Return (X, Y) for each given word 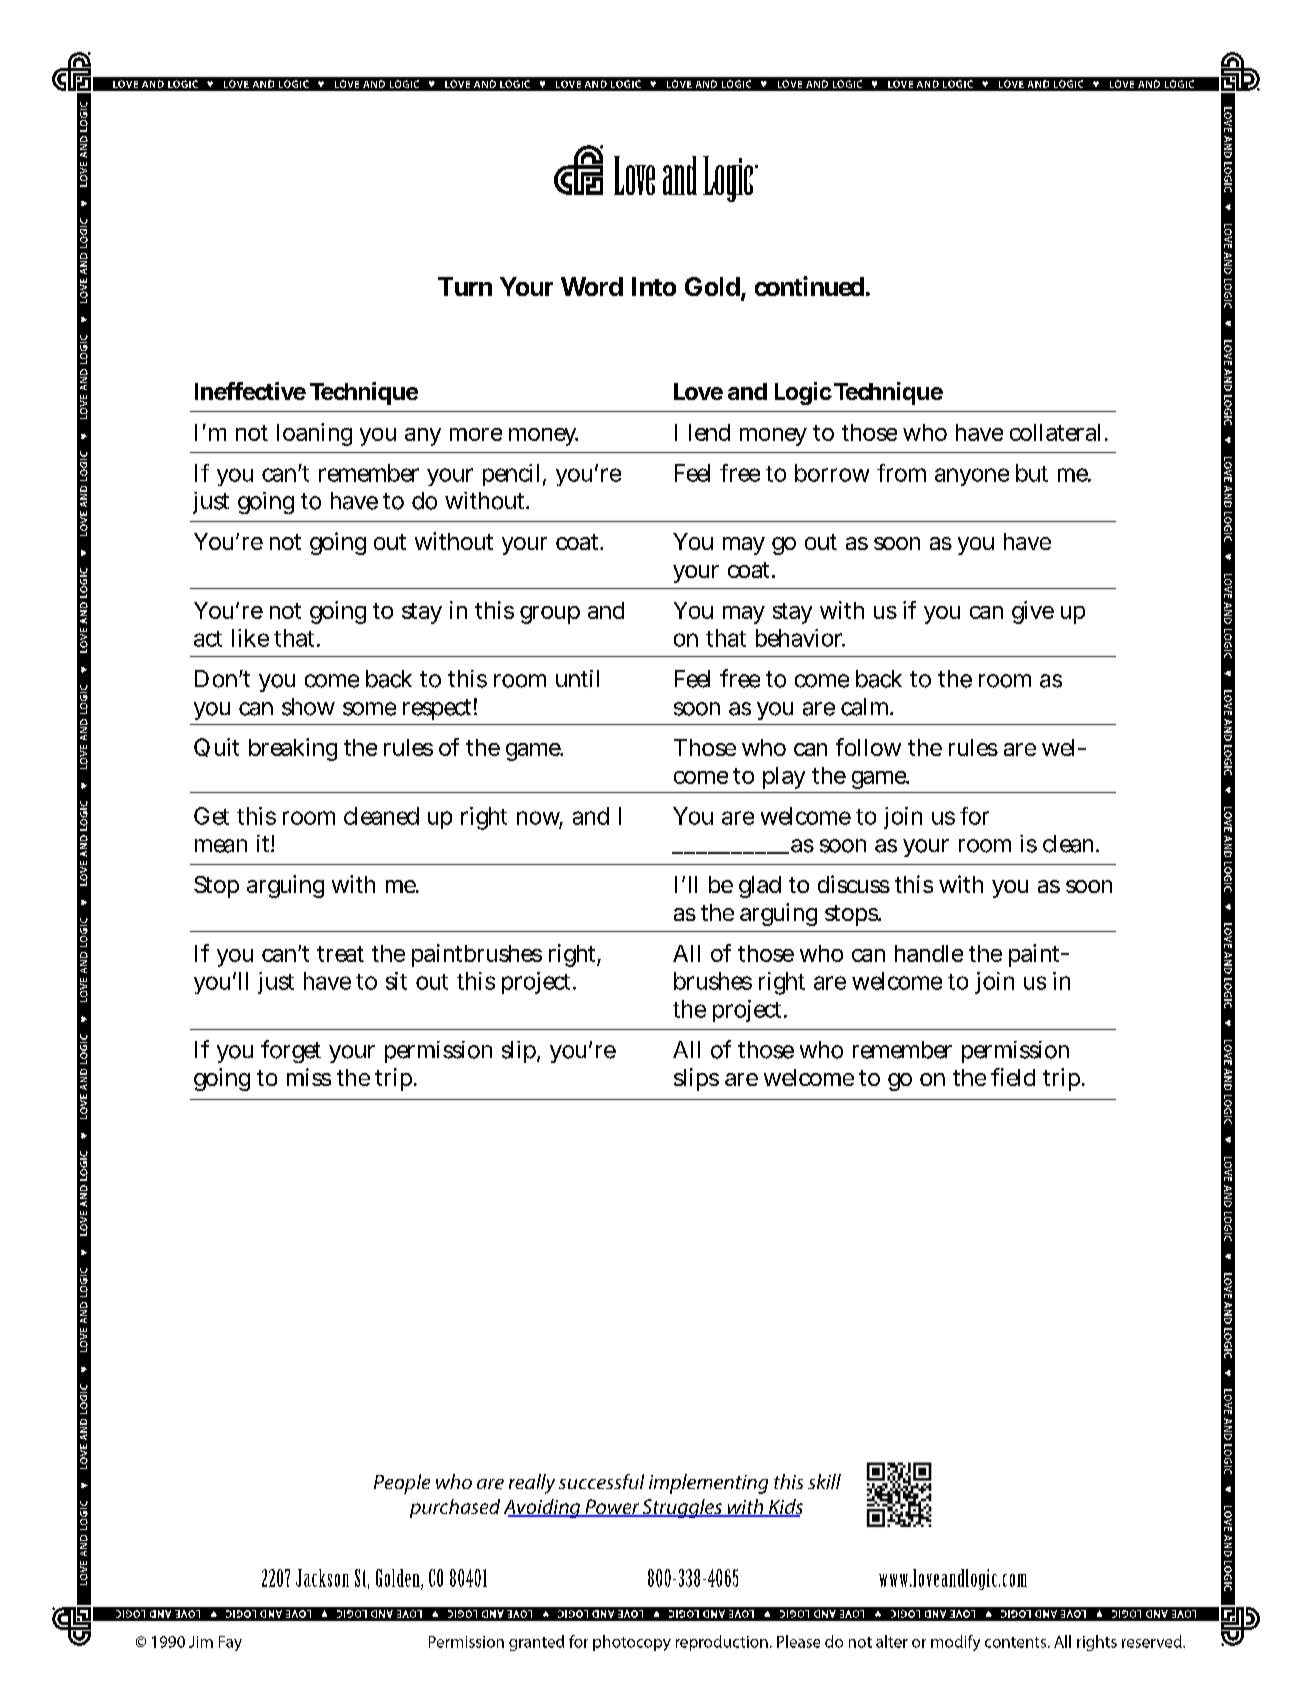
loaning (314, 434)
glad (760, 887)
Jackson (322, 1578)
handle (929, 953)
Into (654, 286)
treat (340, 954)
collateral (1055, 432)
